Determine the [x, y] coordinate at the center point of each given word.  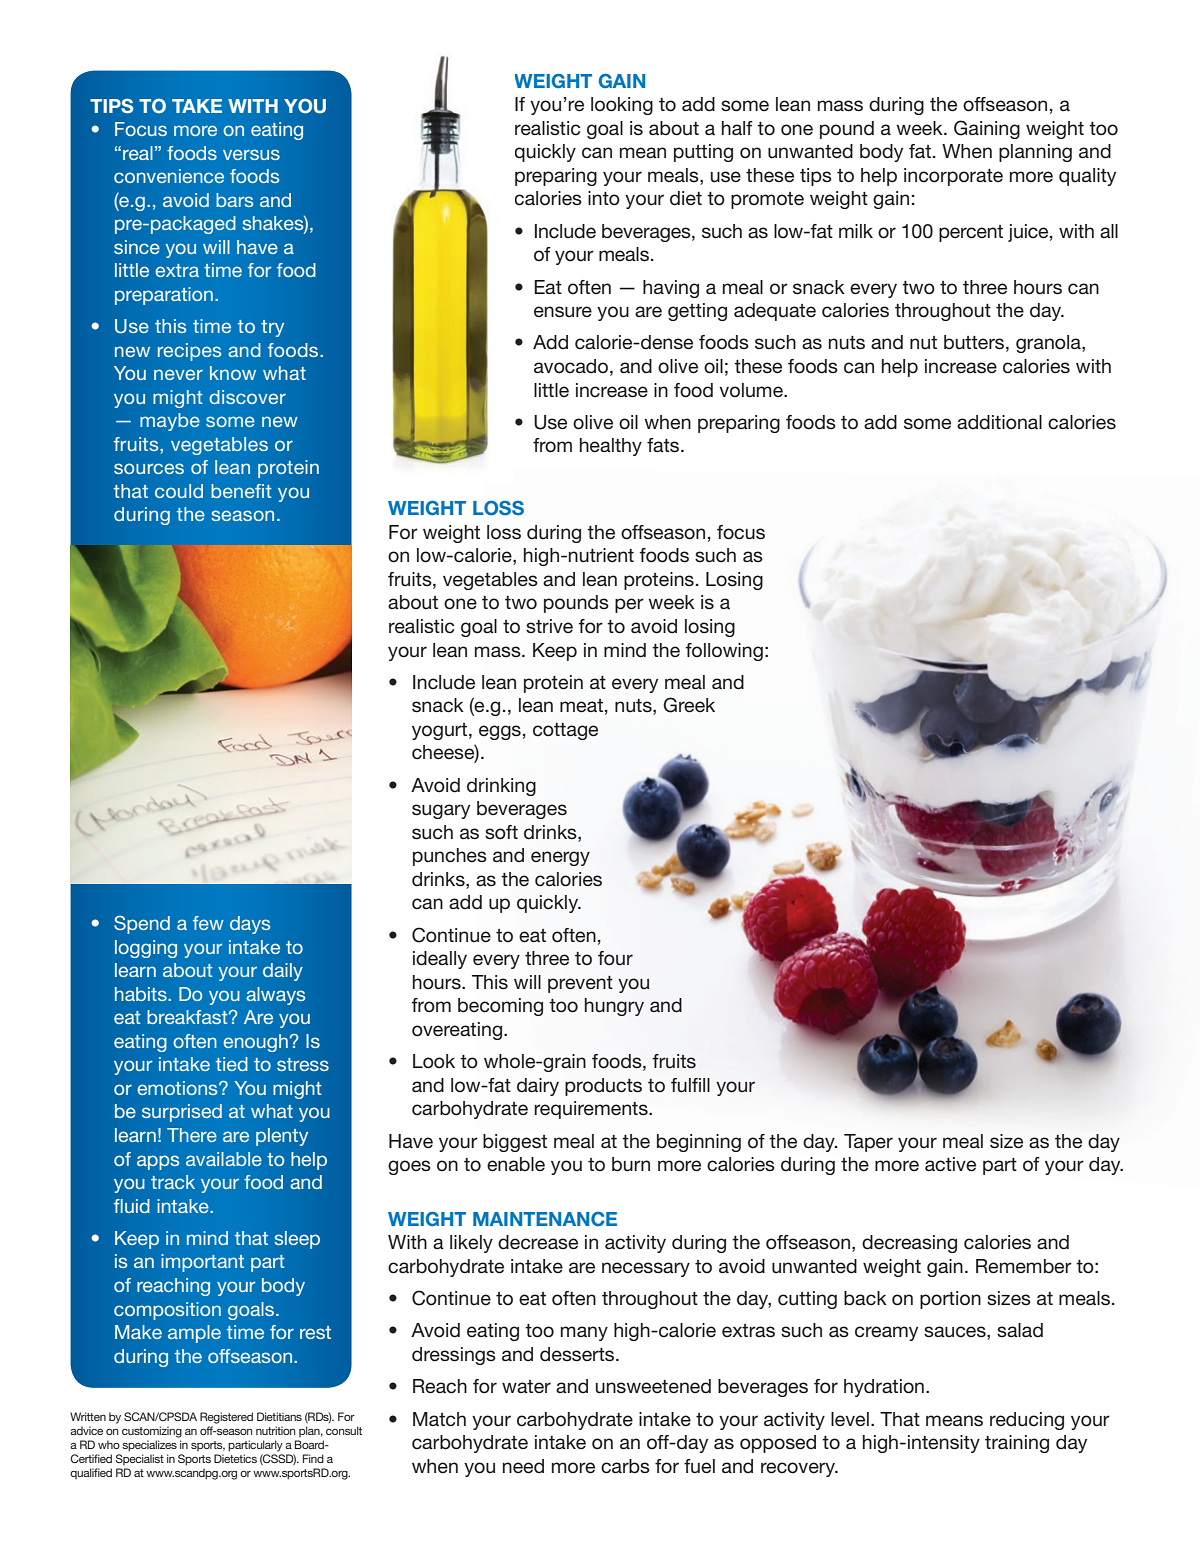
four [615, 958]
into [604, 198]
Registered [226, 1418]
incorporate [953, 177]
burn [631, 1164]
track [173, 1182]
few [208, 923]
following [724, 652]
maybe [170, 422]
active [950, 1164]
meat [581, 706]
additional [999, 422]
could [179, 491]
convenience [169, 176]
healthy [611, 447]
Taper [868, 1143]
